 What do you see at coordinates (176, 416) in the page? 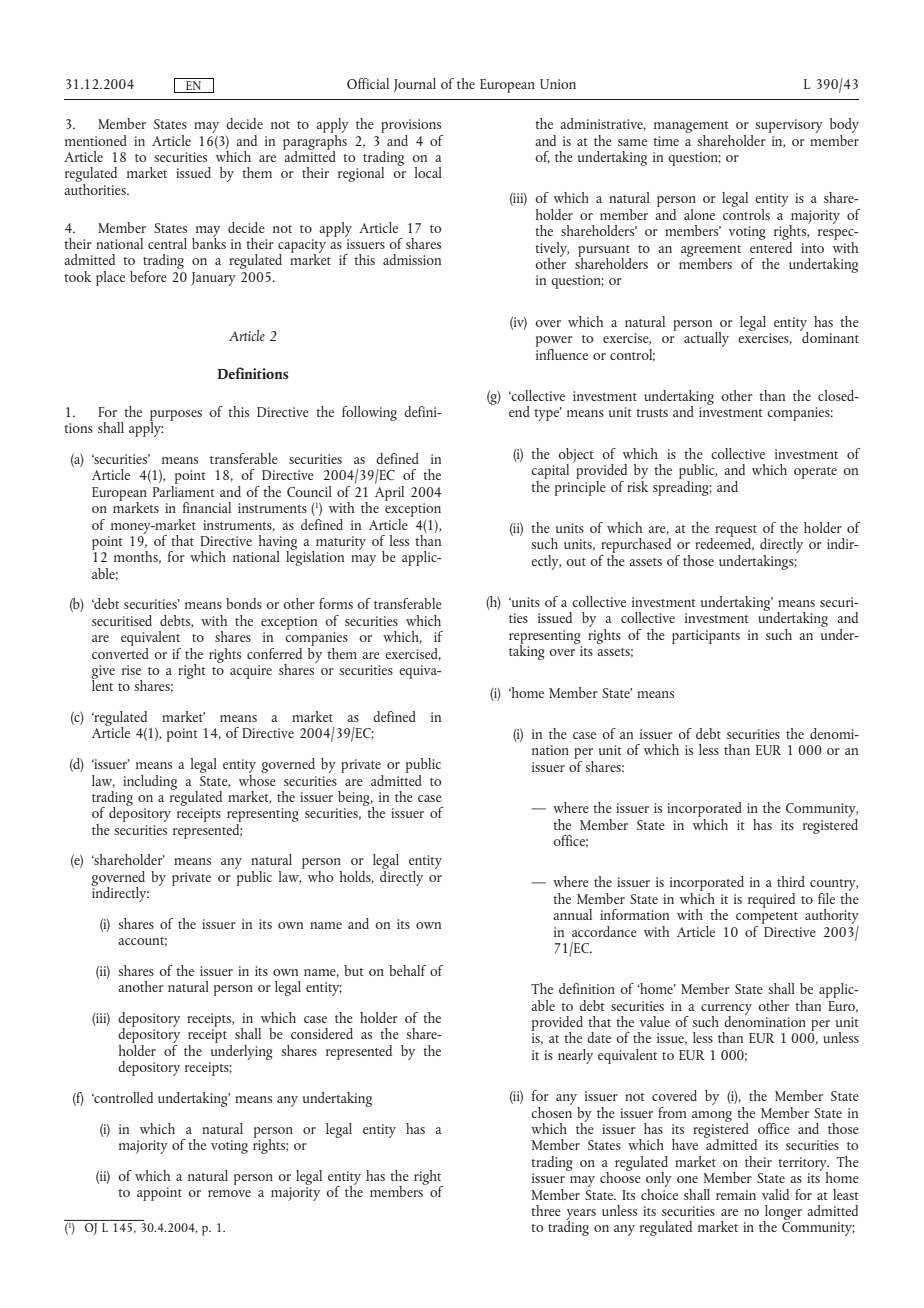
I see `purposes` at bounding box center [176, 416].
